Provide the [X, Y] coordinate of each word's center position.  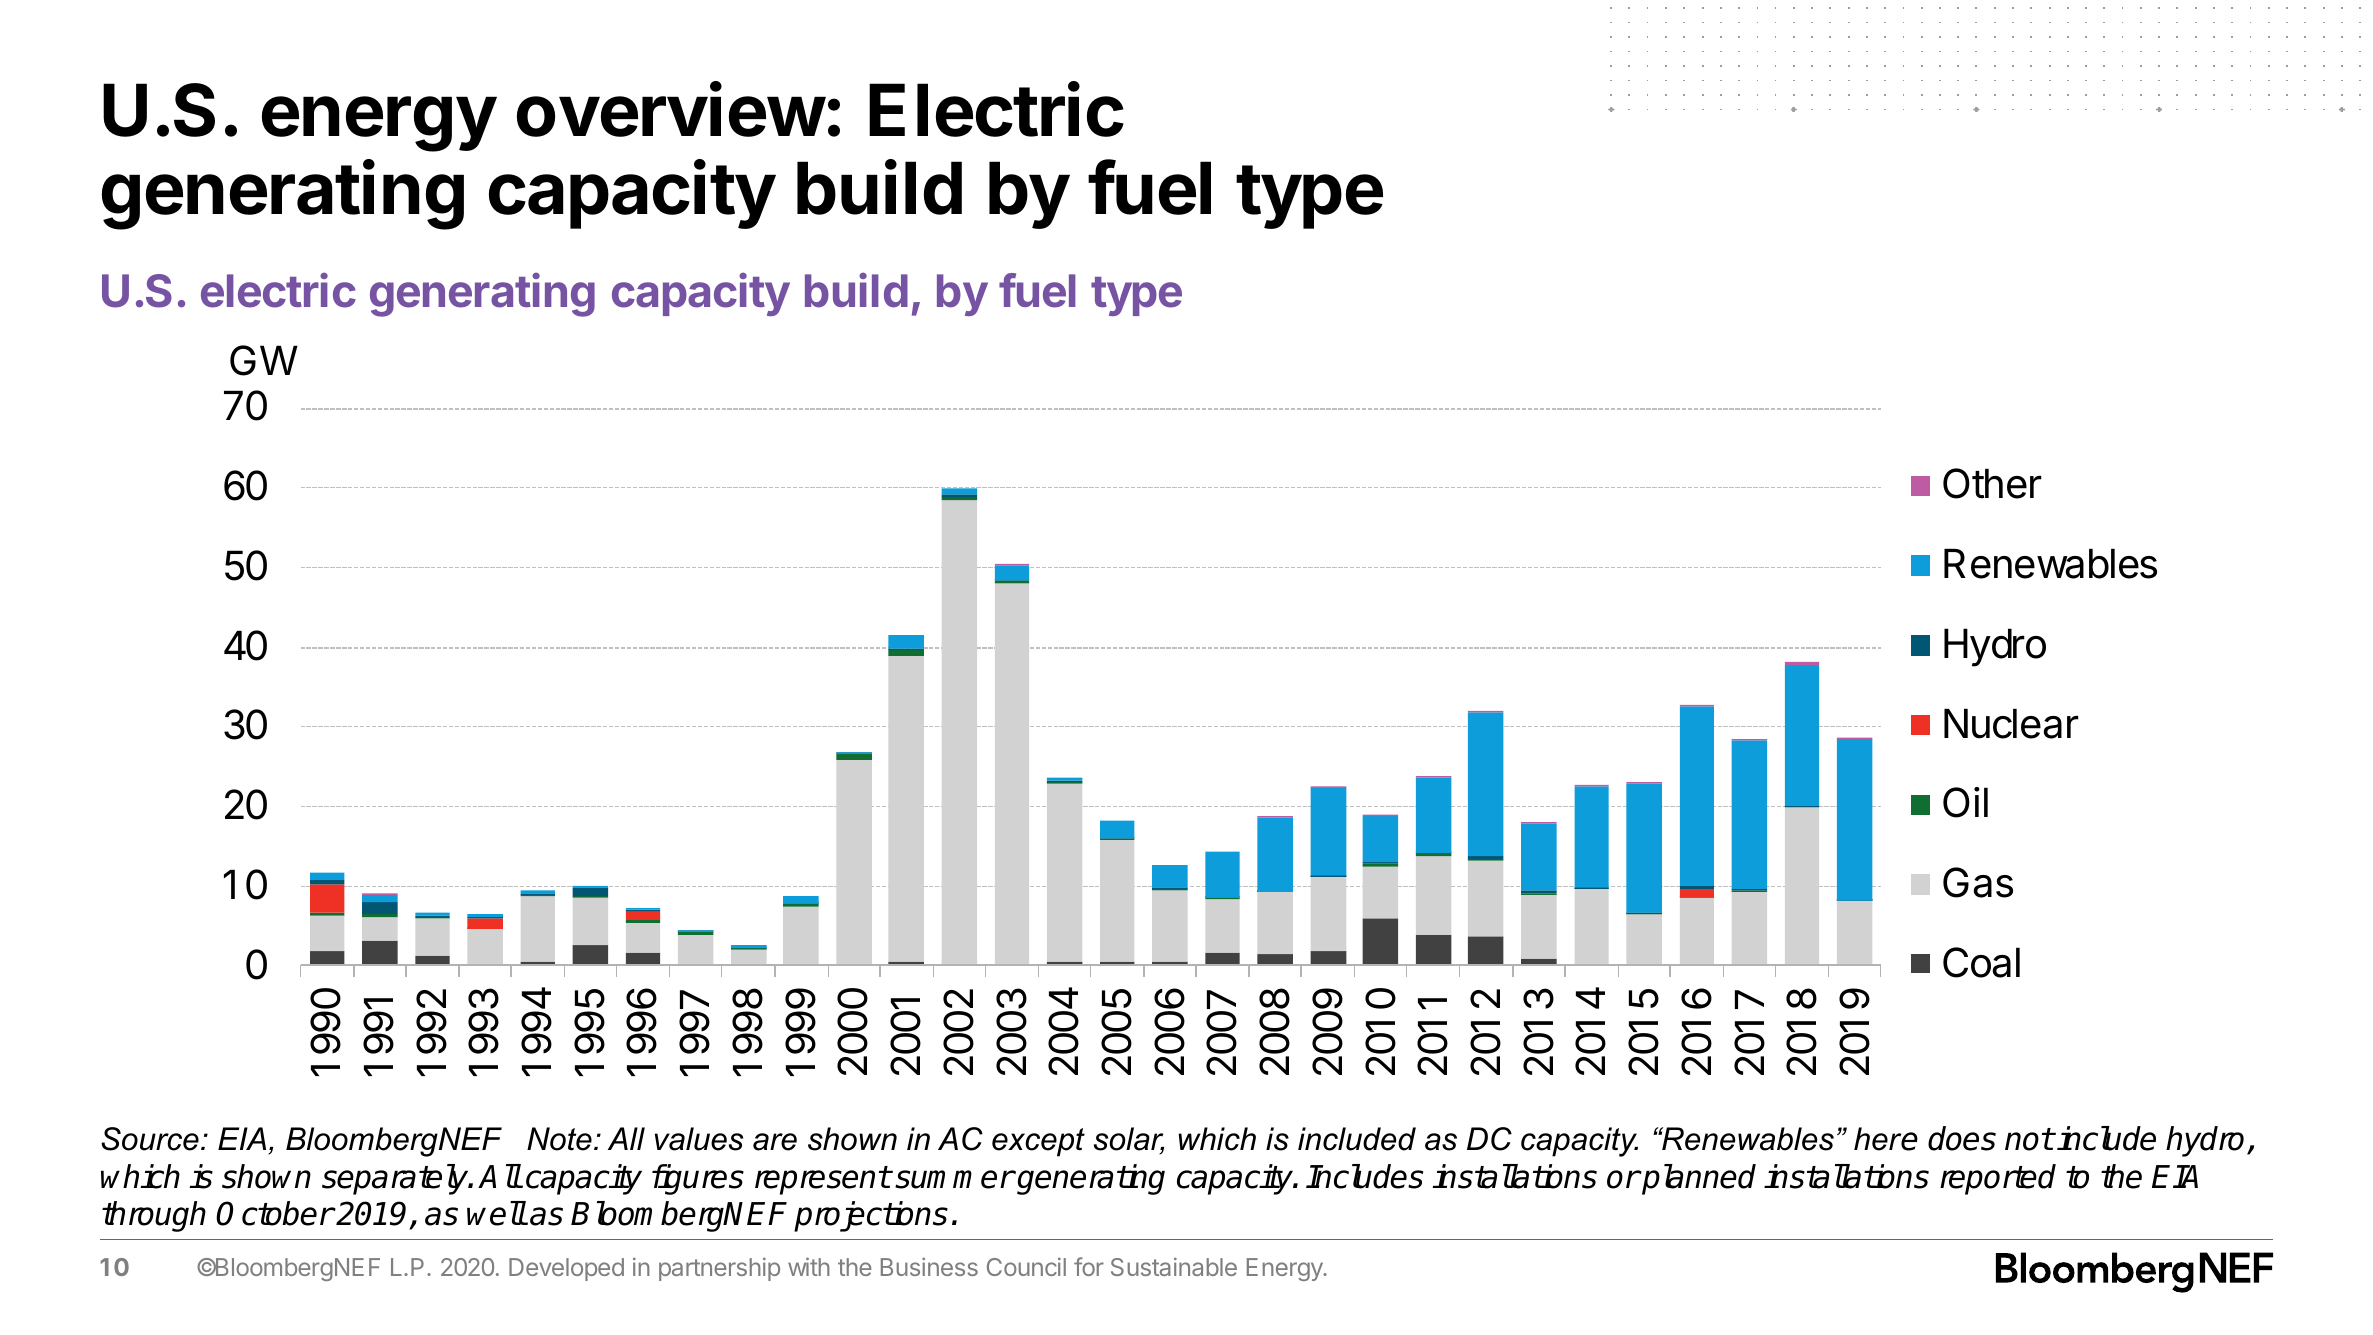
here [1886, 1139]
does [1962, 1138]
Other [1992, 483]
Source [150, 1139]
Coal [1981, 962]
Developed [566, 1269]
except [1038, 1142]
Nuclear [2011, 724]
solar [1129, 1140]
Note [559, 1139]
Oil [1965, 802]
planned [1698, 1179]
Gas [1978, 882]
